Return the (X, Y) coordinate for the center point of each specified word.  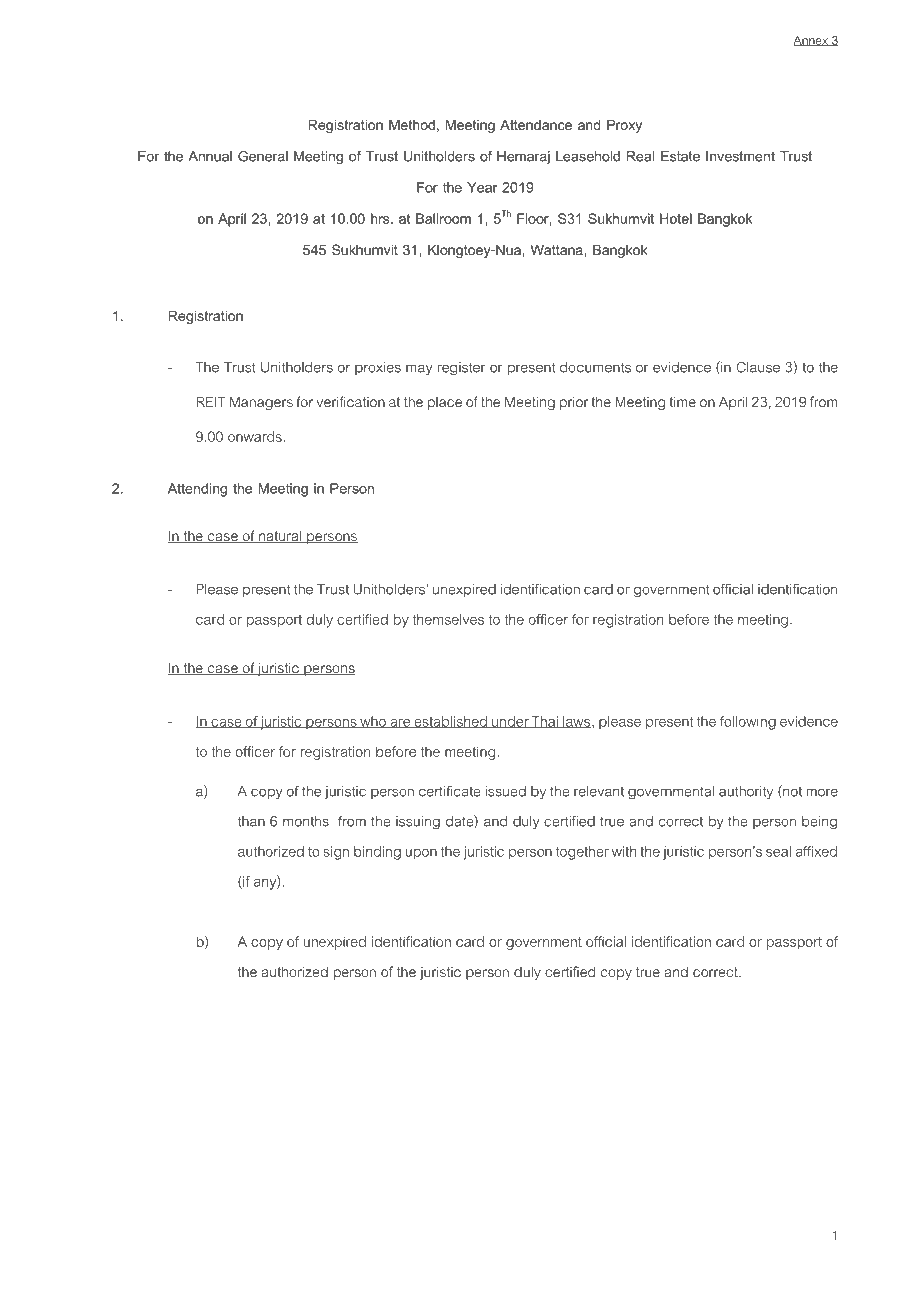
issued (506, 791)
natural (280, 537)
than (251, 821)
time (683, 402)
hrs (381, 218)
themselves (448, 619)
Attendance (536, 124)
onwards (255, 436)
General (263, 156)
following (748, 723)
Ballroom (443, 218)
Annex (812, 41)
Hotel (676, 218)
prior (574, 403)
